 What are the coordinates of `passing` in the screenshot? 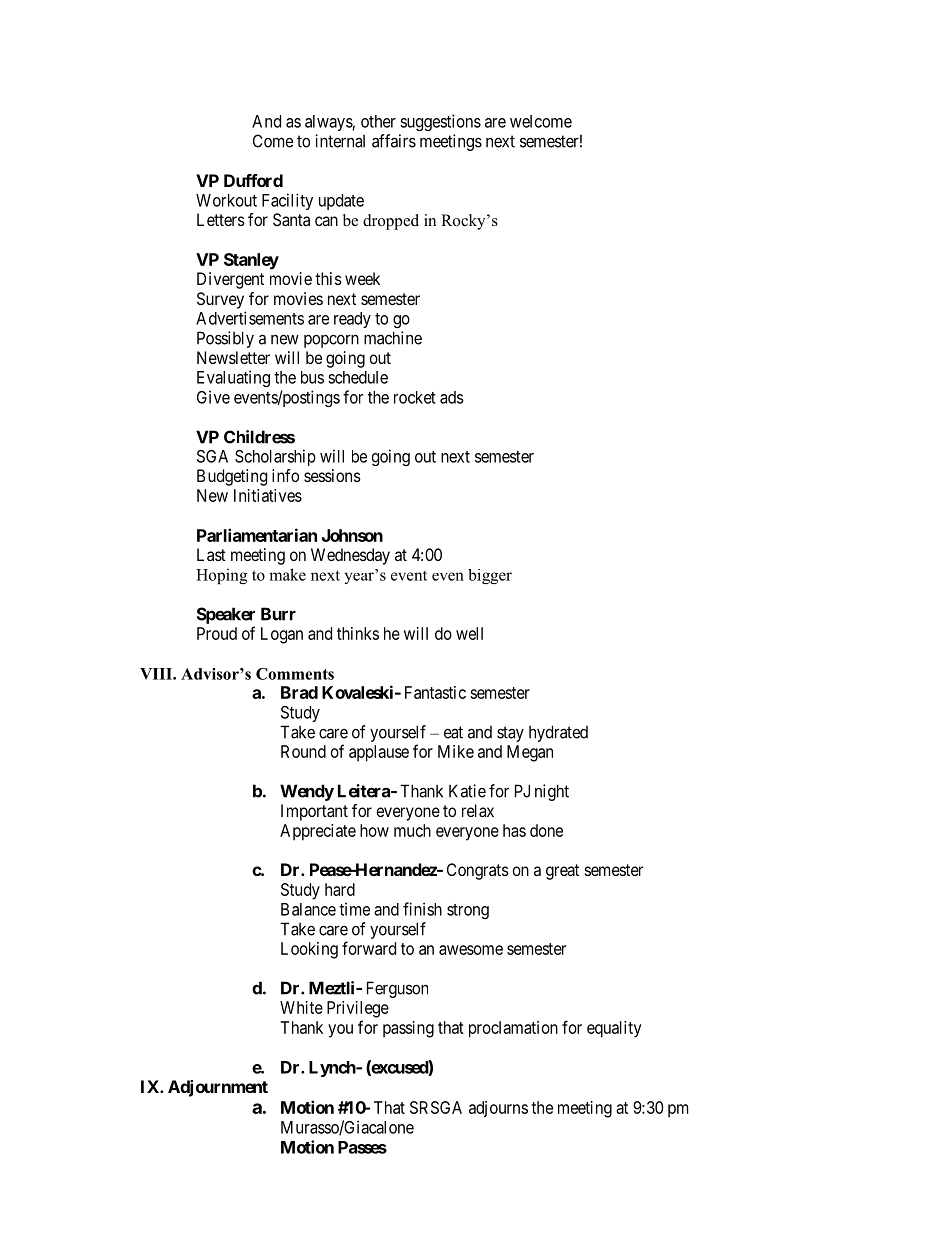 It's located at (408, 1029).
